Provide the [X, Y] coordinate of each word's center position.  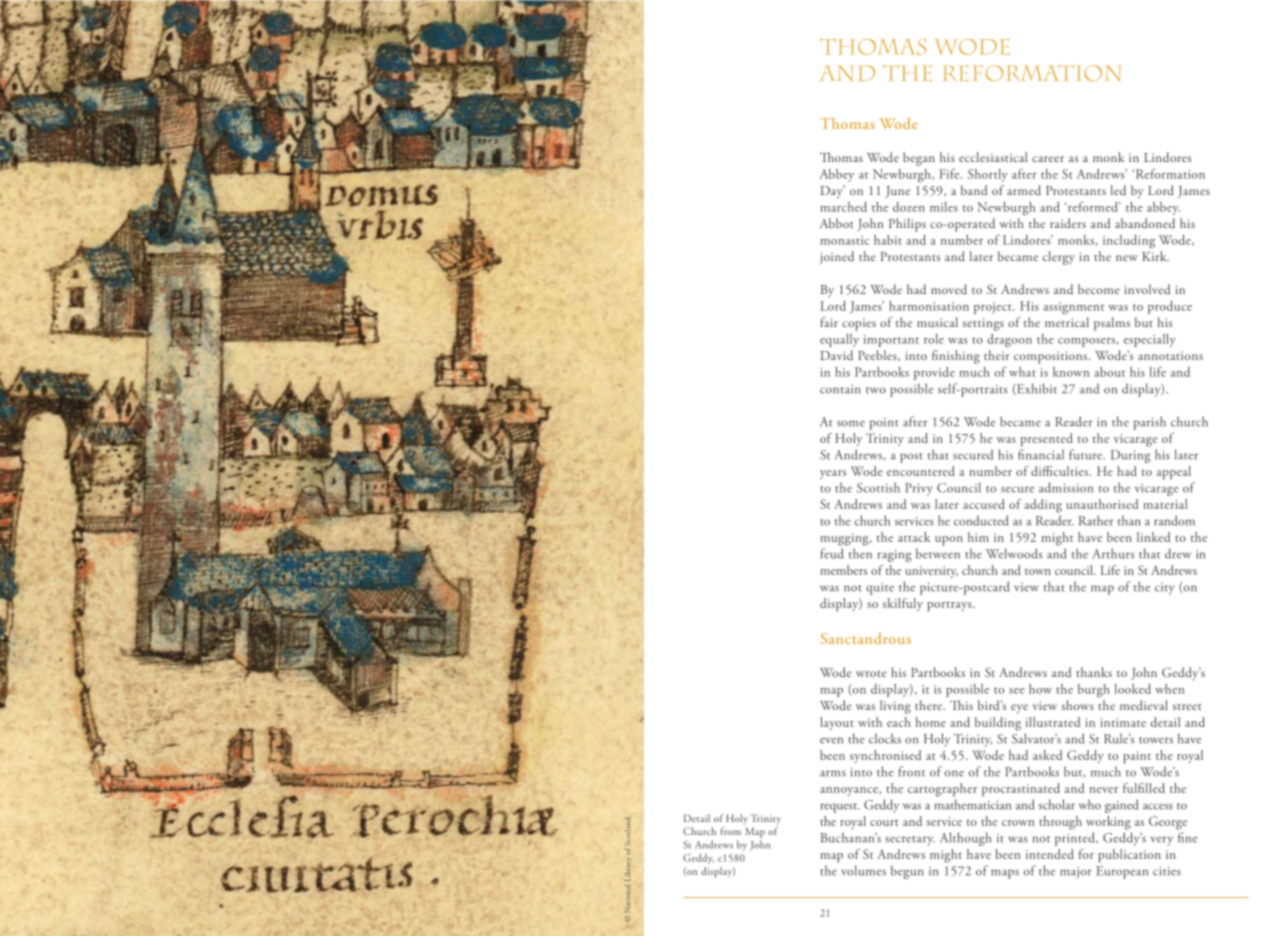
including [1129, 241]
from [731, 831]
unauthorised [1102, 504]
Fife [950, 173]
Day [833, 192]
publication [1129, 856]
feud [831, 553]
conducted [981, 520]
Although [965, 839]
